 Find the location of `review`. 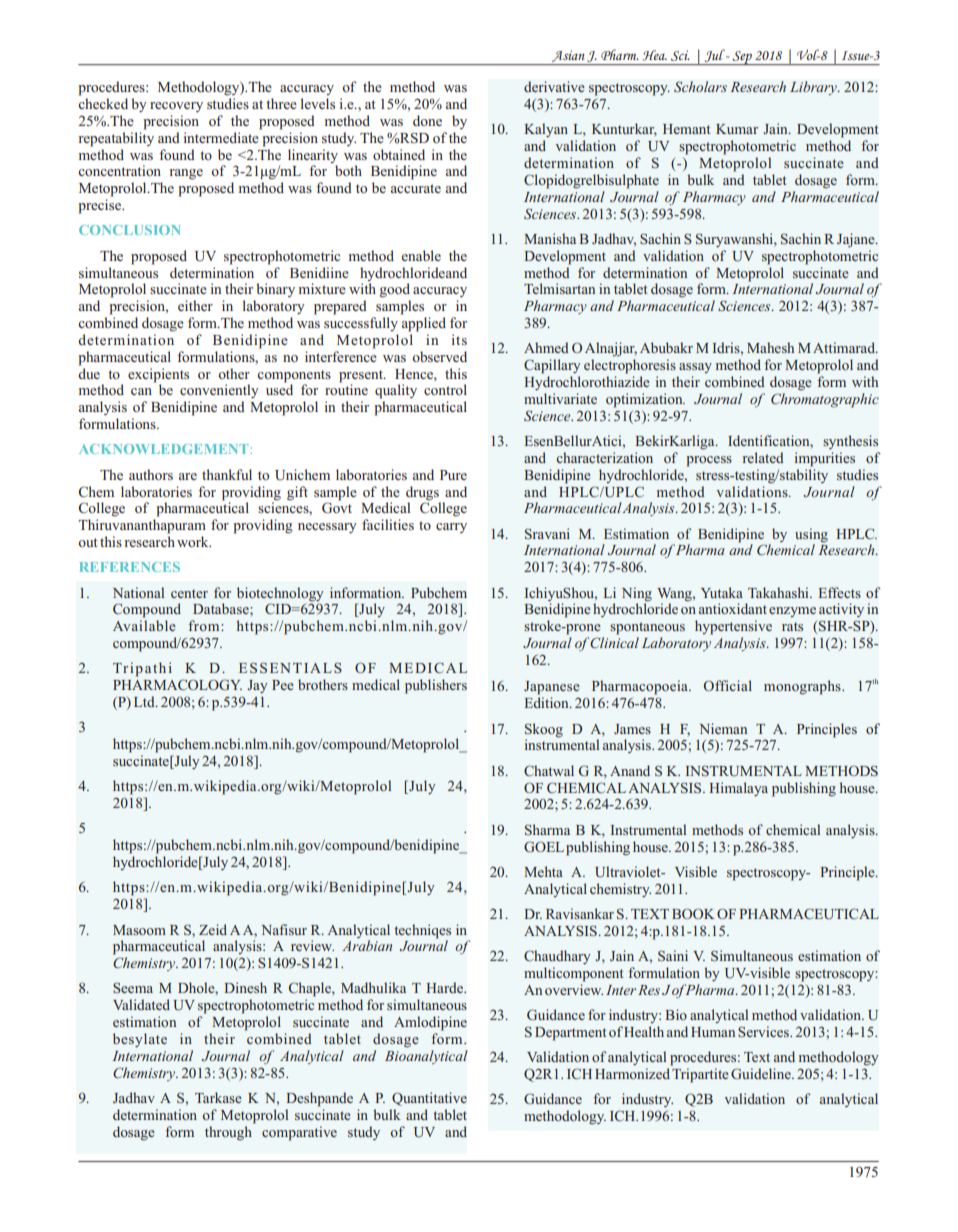

review is located at coordinates (312, 945).
